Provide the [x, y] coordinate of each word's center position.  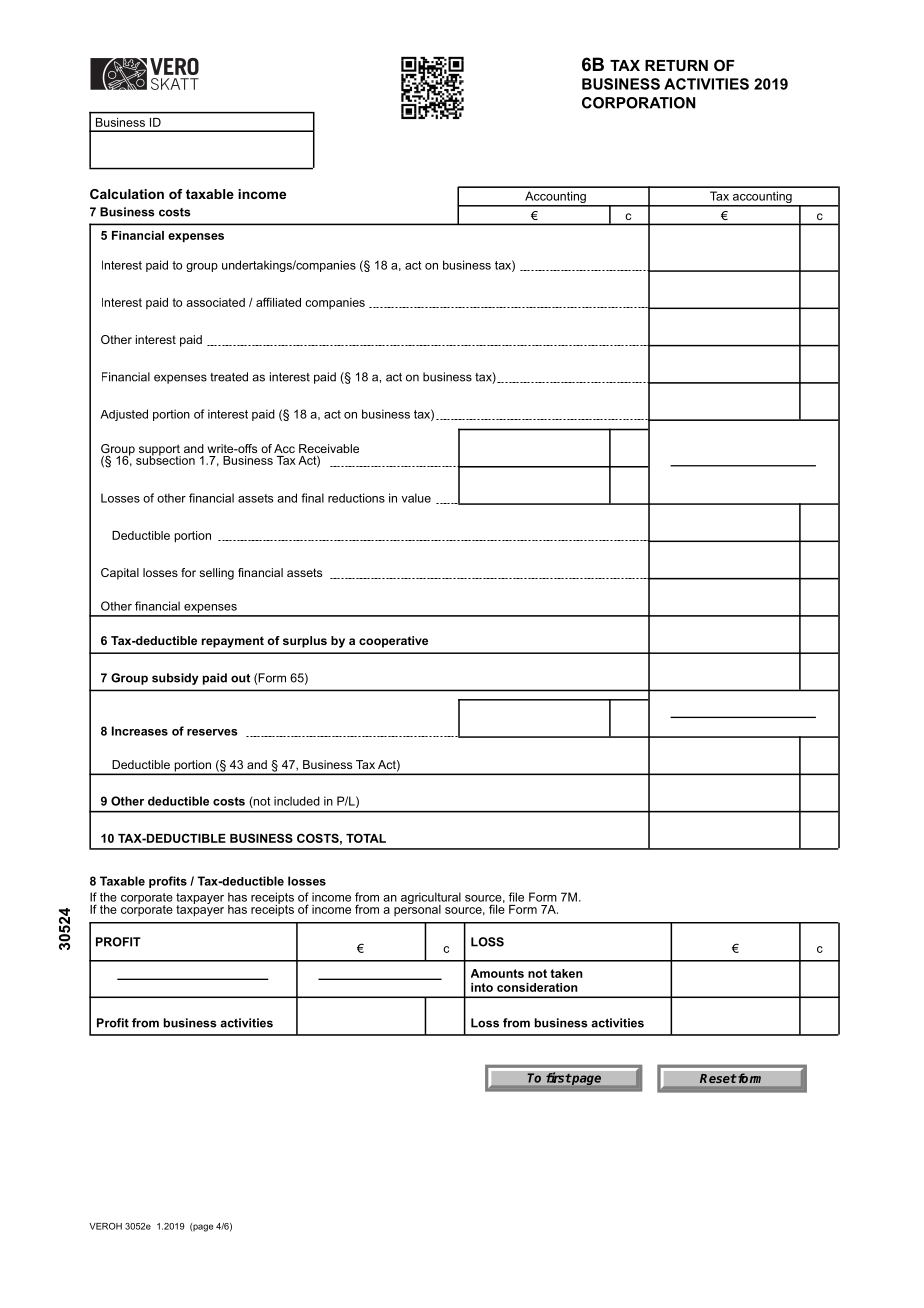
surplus [305, 642]
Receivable [329, 450]
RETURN [676, 65]
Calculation [127, 194]
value [416, 498]
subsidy [175, 679]
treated [229, 377]
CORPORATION [638, 103]
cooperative [393, 642]
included [297, 801]
